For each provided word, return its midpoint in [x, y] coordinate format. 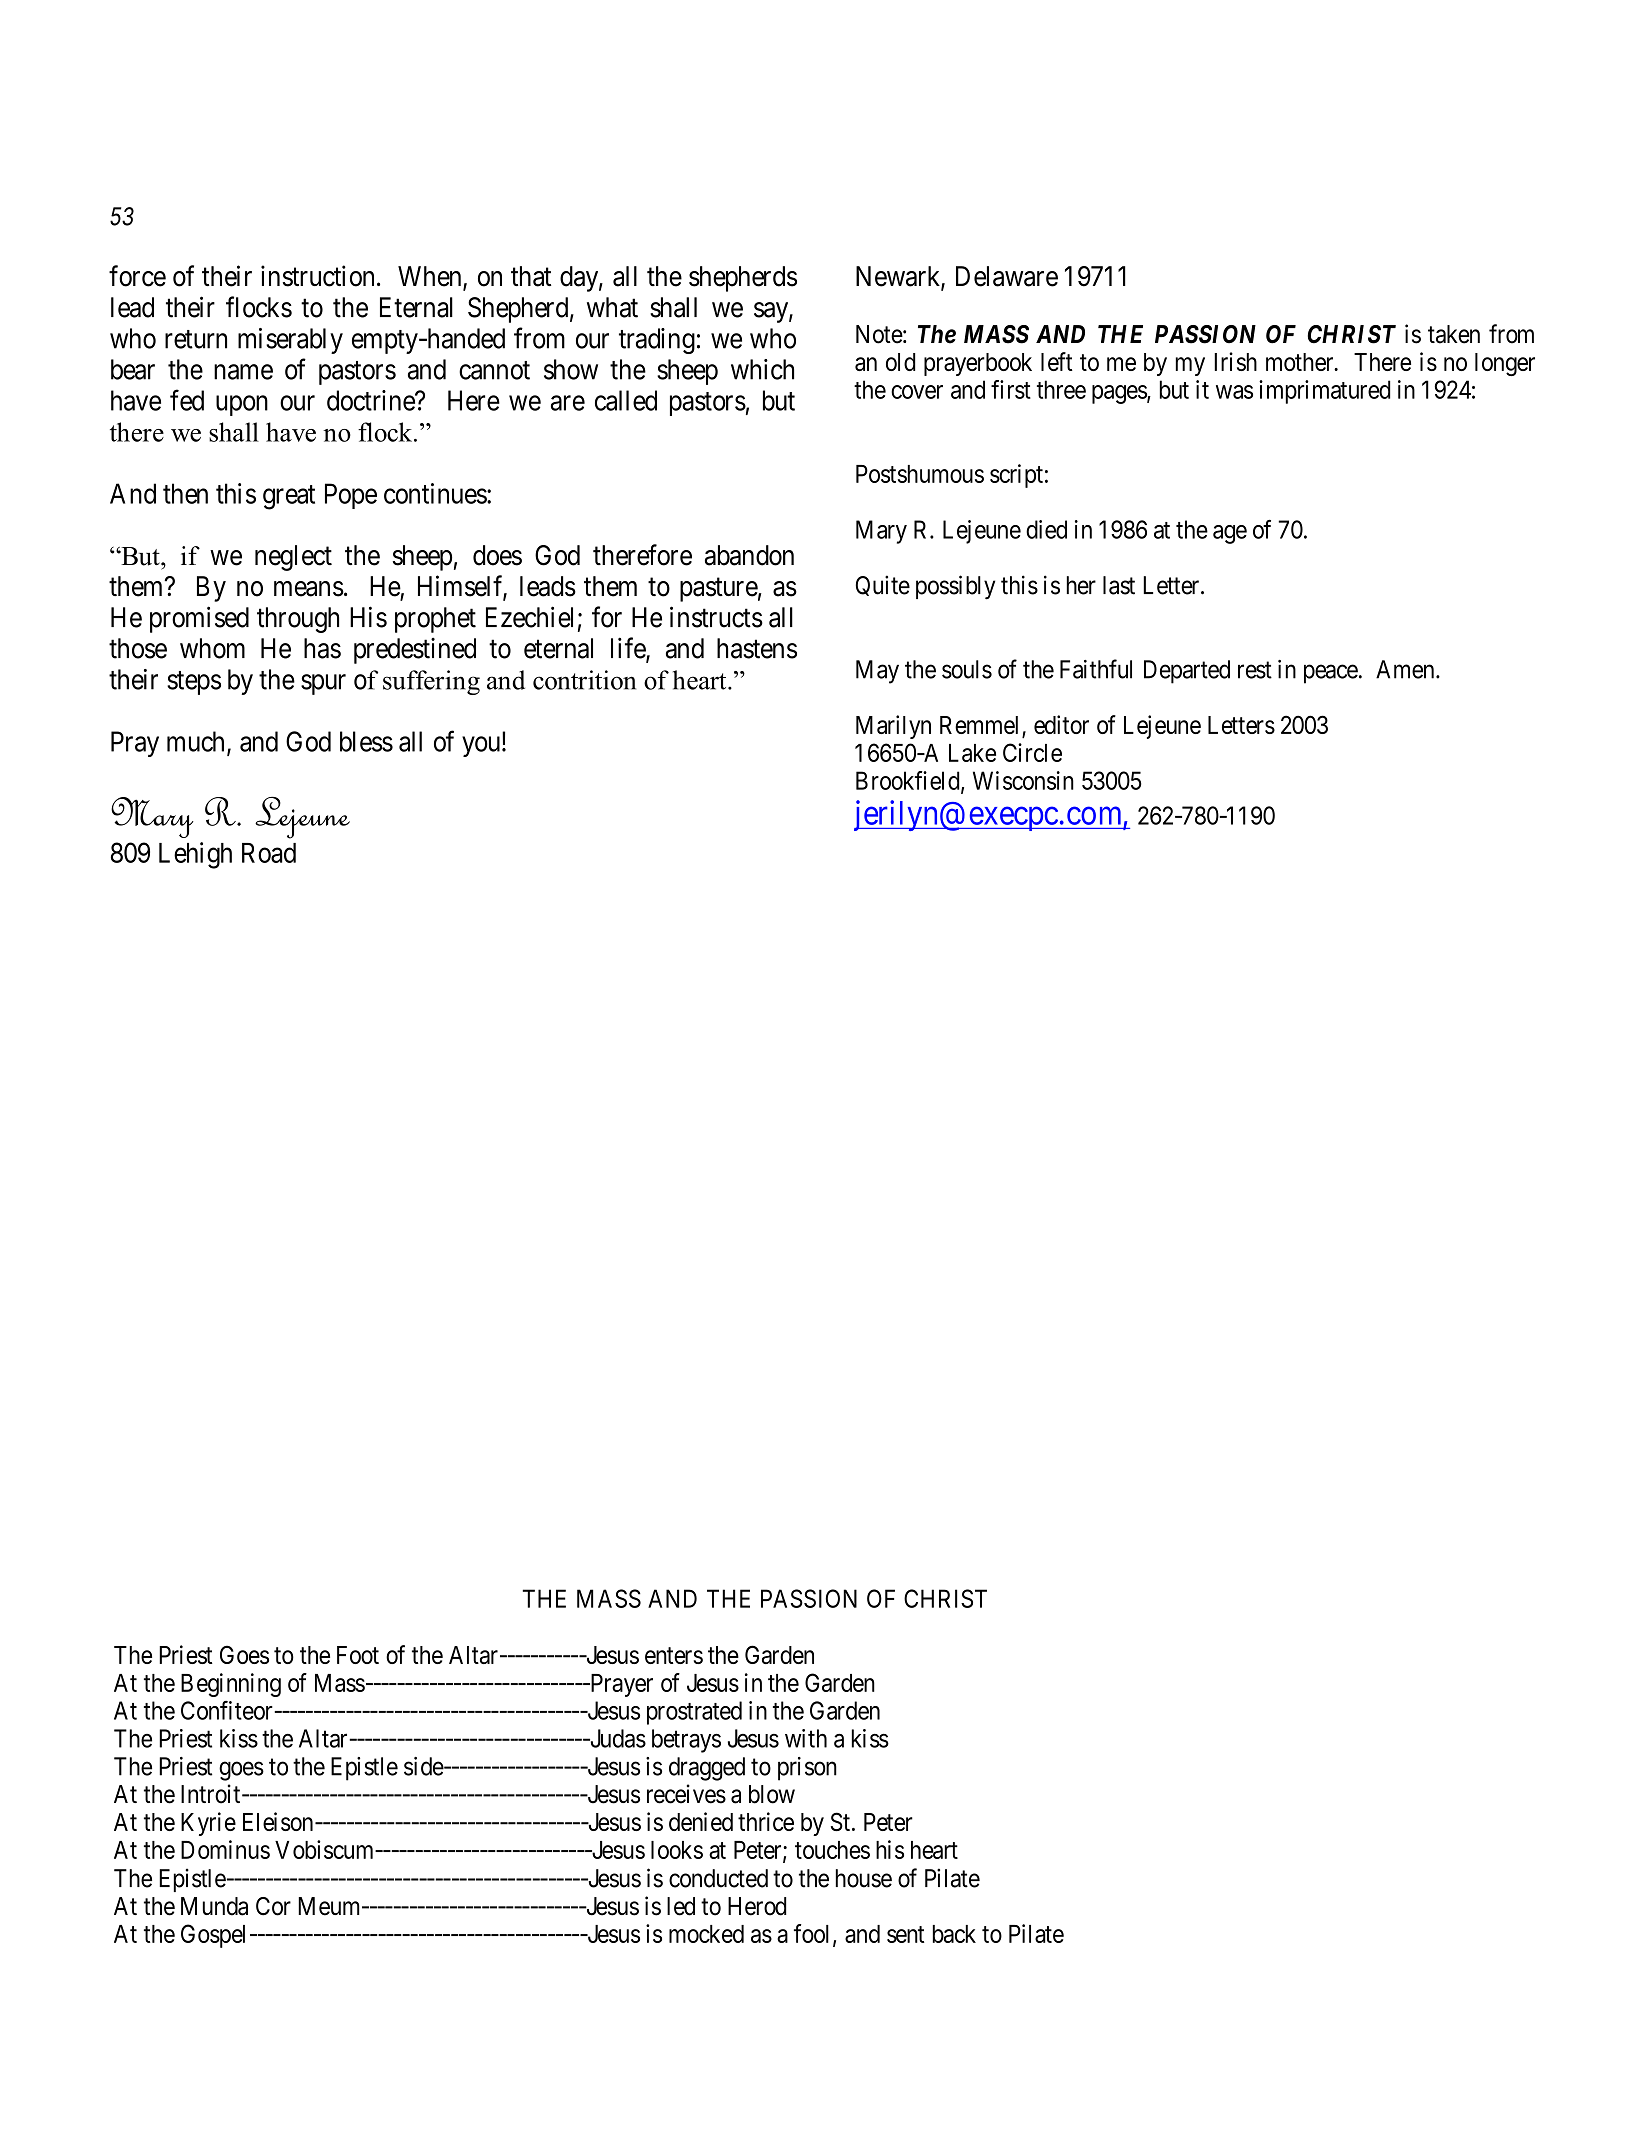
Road [269, 853]
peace [1331, 674]
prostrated [694, 1713]
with [806, 1738]
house [864, 1878]
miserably [290, 341]
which [762, 369]
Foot [358, 1655]
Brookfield [909, 781]
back [954, 1934]
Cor [273, 1906]
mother [1301, 362]
